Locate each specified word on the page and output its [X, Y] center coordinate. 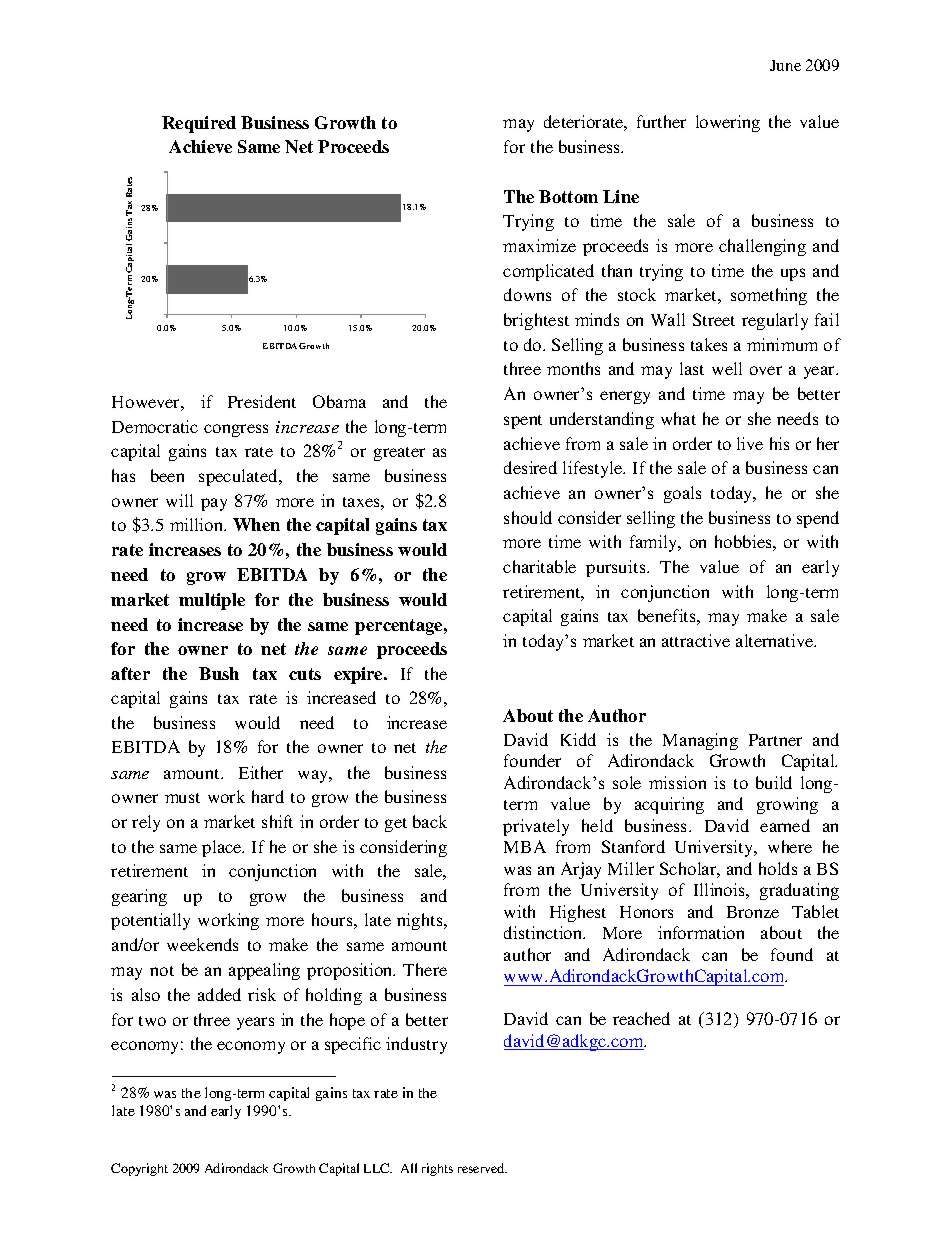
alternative [776, 640]
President [262, 401]
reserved [482, 1168]
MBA [525, 846]
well [727, 368]
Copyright [139, 1169]
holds [778, 868]
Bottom [568, 196]
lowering [728, 123]
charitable [539, 566]
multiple [212, 601]
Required [199, 124]
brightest [536, 321]
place [223, 848]
